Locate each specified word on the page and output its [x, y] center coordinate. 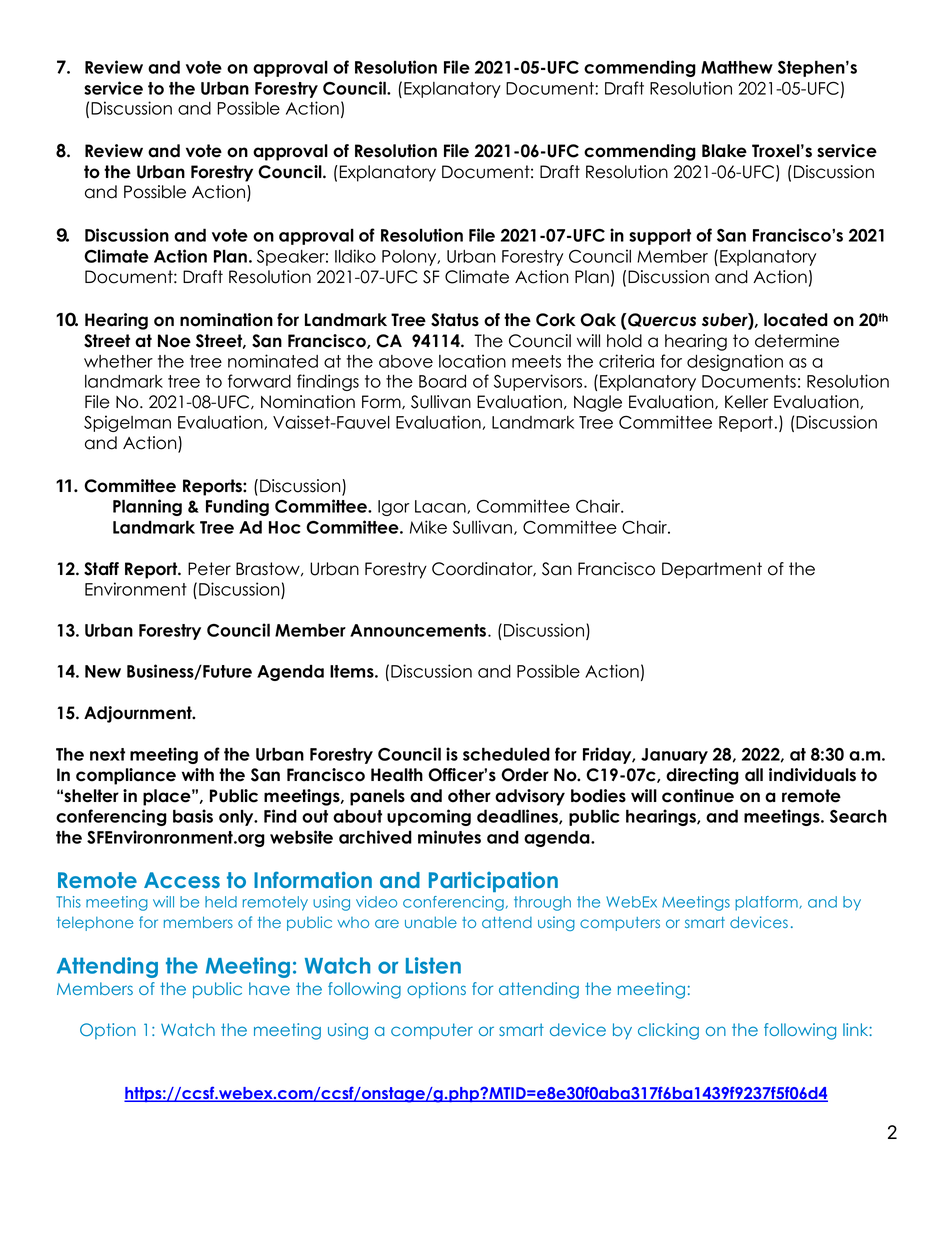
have [269, 988]
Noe [174, 341]
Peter [209, 569]
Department [712, 570]
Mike [428, 527]
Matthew [737, 67]
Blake [724, 151]
